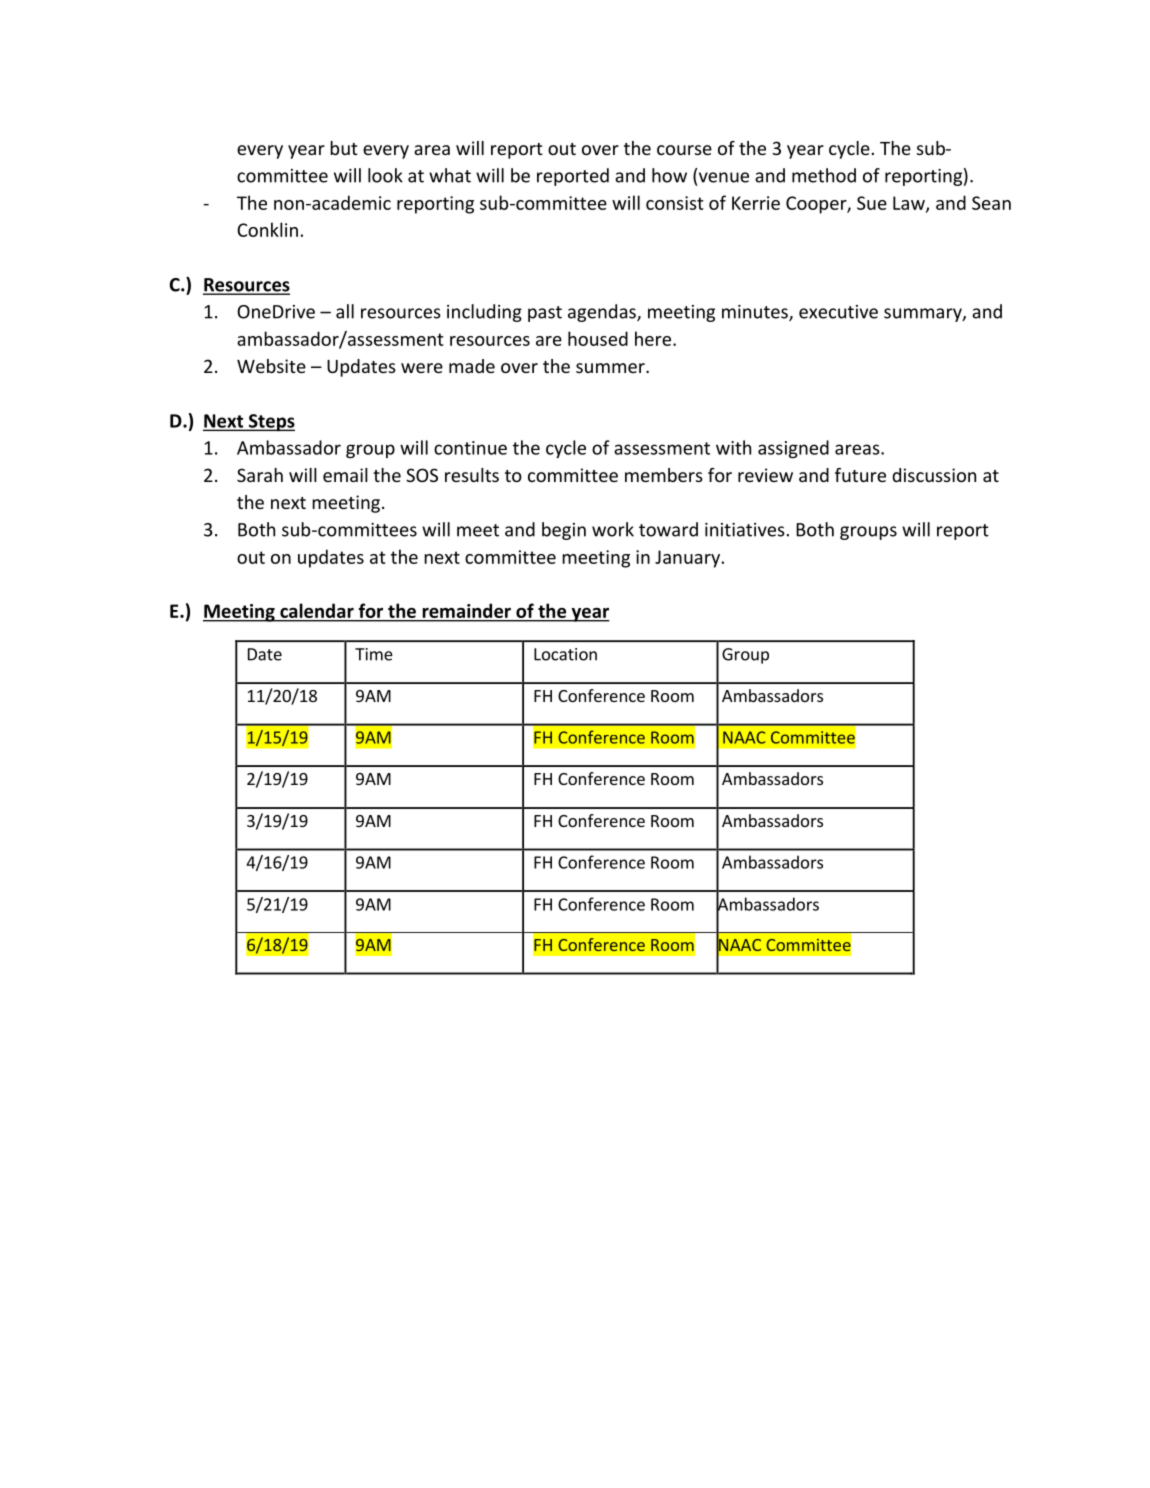 The height and width of the page is (1488, 1150). What do you see at coordinates (669, 175) in the page?
I see `how` at bounding box center [669, 175].
